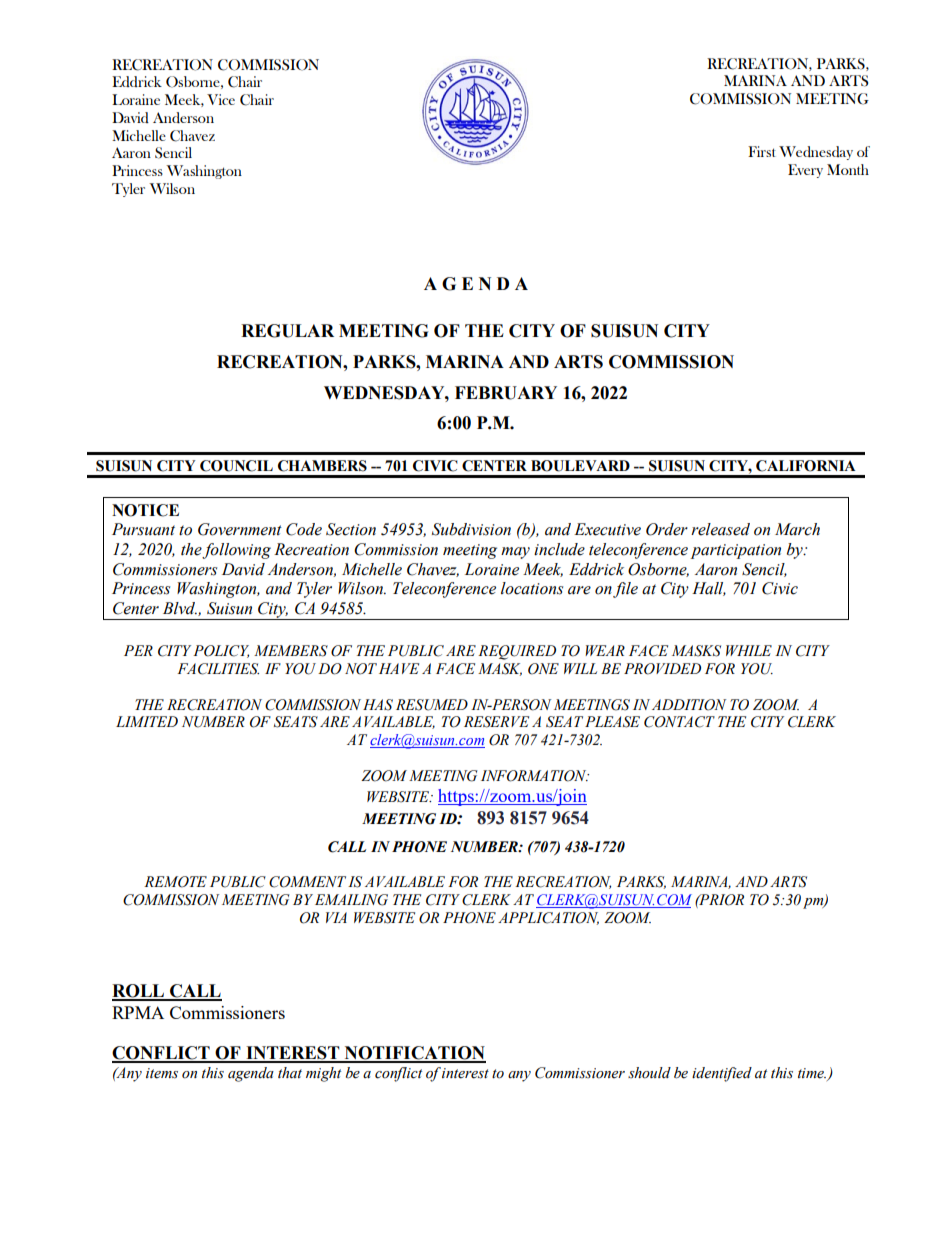 The image size is (952, 1233). Describe the element at coordinates (762, 151) in the page. I see `First` at that location.
